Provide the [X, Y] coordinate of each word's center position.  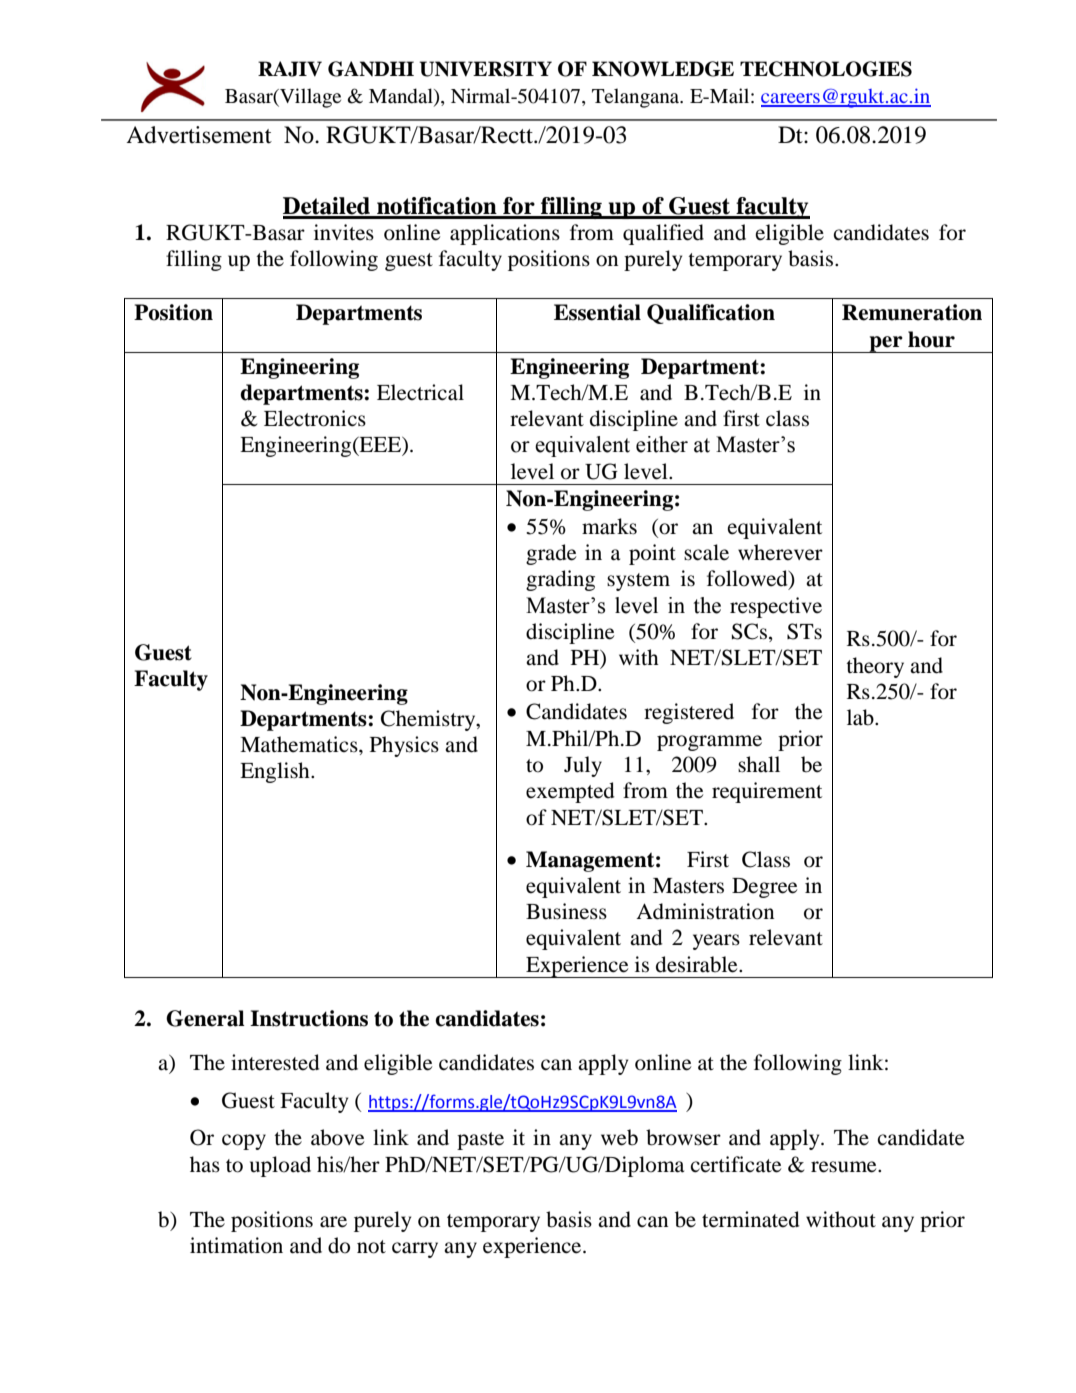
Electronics [315, 418]
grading [560, 580]
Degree [764, 888]
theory [875, 667]
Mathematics [300, 744]
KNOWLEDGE [663, 69]
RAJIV [290, 69]
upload [280, 1166]
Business [566, 911]
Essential [597, 312]
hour [931, 339]
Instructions [309, 1018]
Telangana [637, 98]
